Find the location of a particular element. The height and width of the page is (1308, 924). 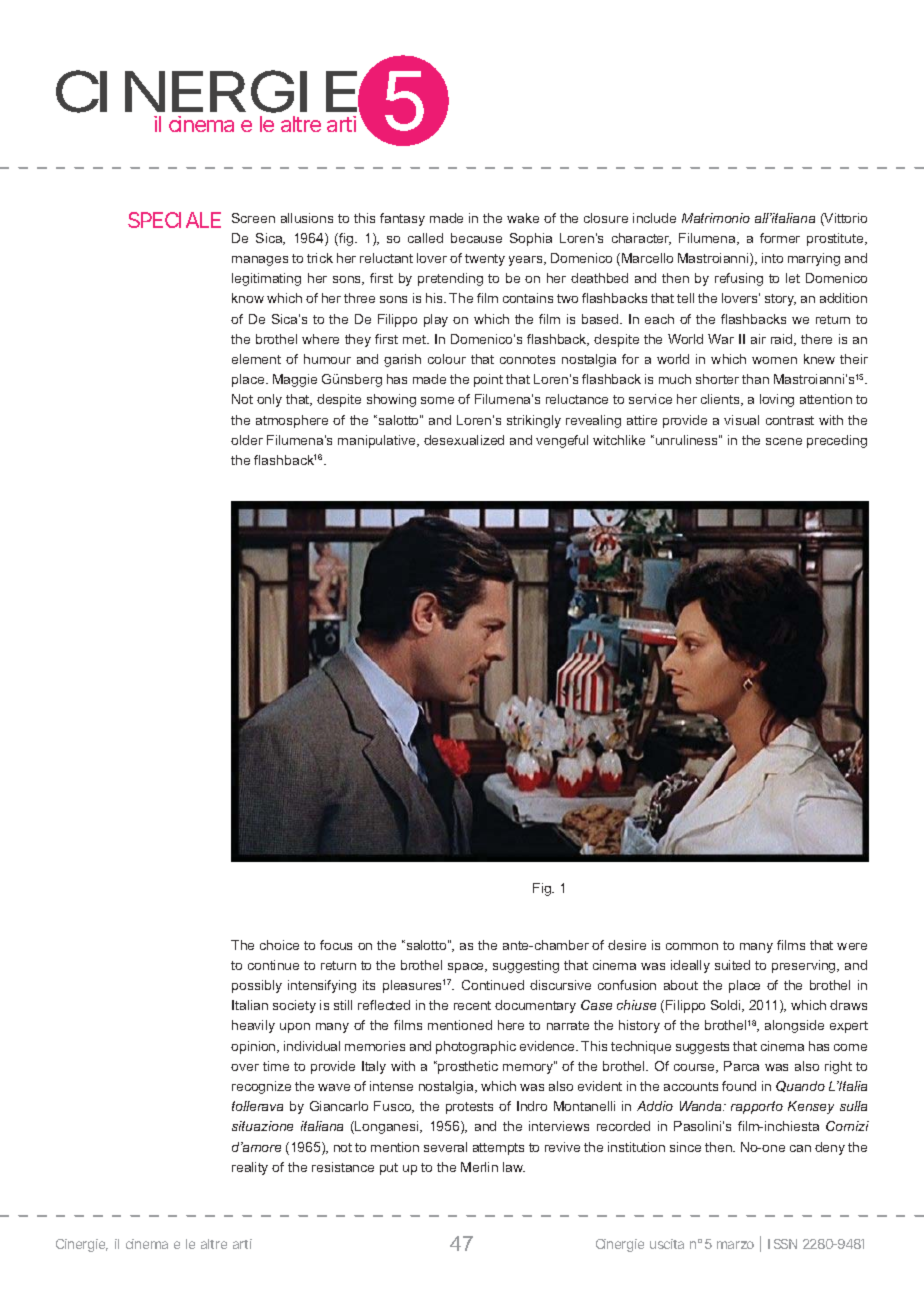

Sophia is located at coordinates (531, 239).
